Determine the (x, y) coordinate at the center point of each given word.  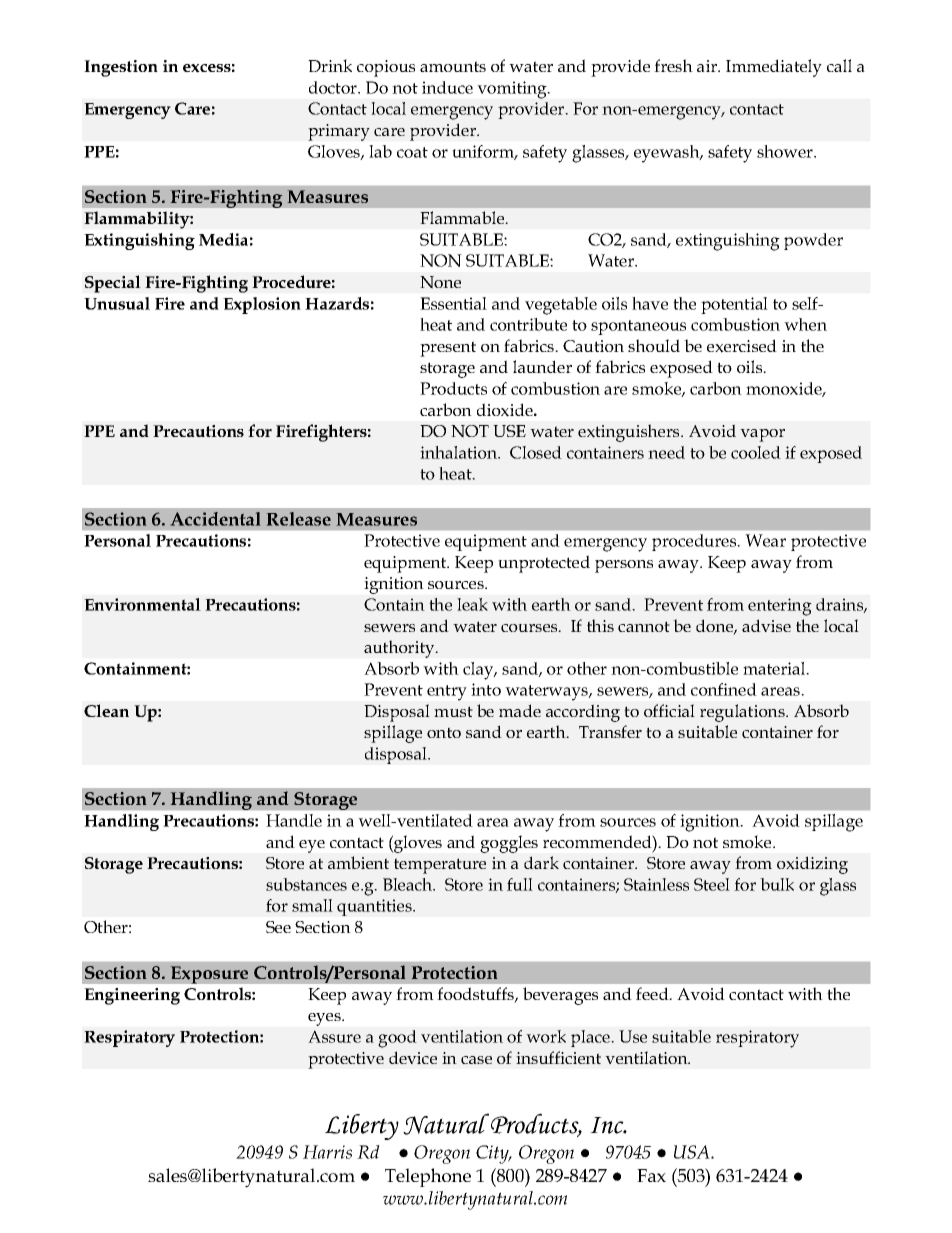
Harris (327, 1152)
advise (766, 625)
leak (472, 604)
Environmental (142, 604)
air (708, 66)
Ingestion (121, 68)
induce (447, 87)
